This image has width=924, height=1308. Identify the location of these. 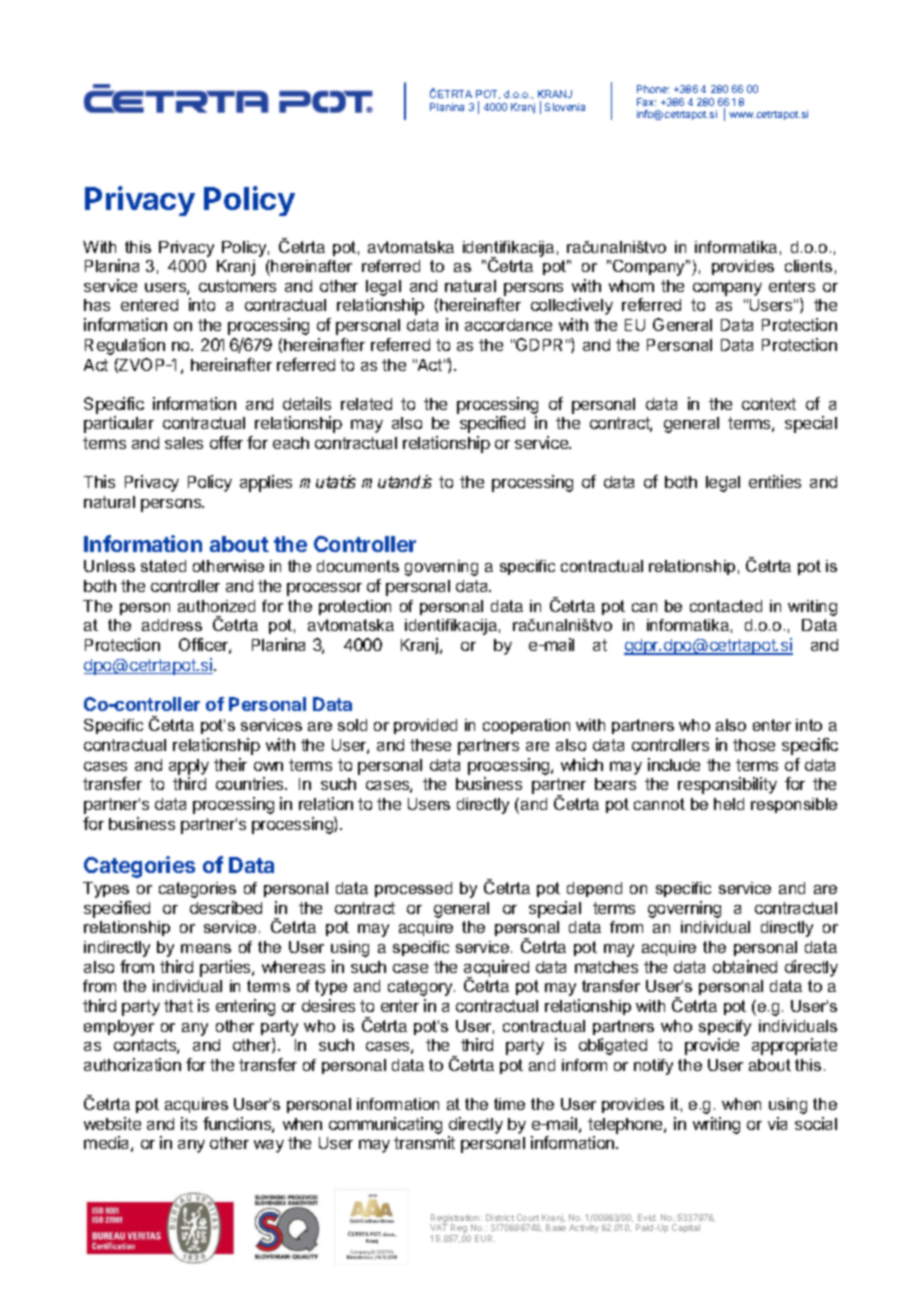
(430, 745).
